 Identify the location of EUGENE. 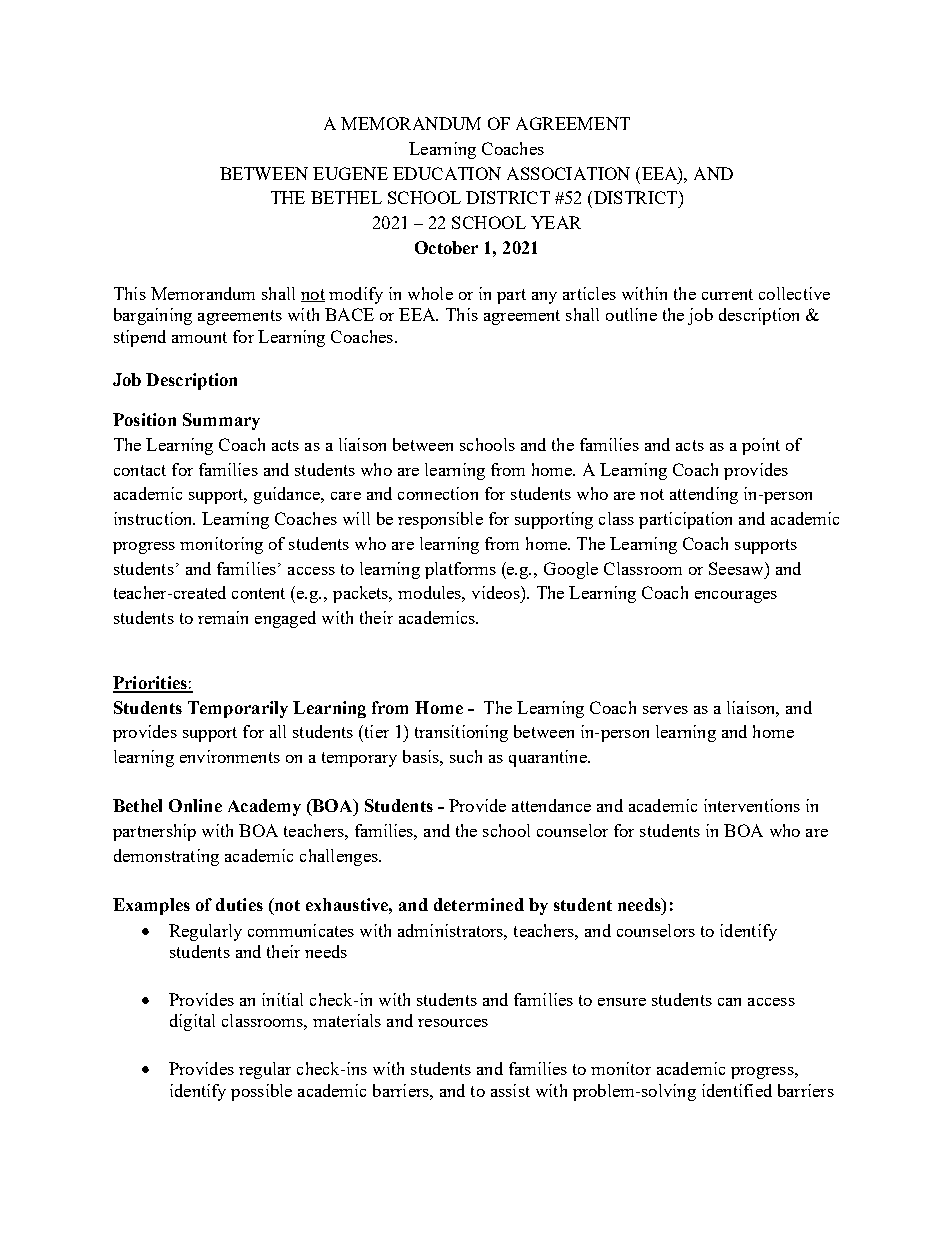
(350, 173).
